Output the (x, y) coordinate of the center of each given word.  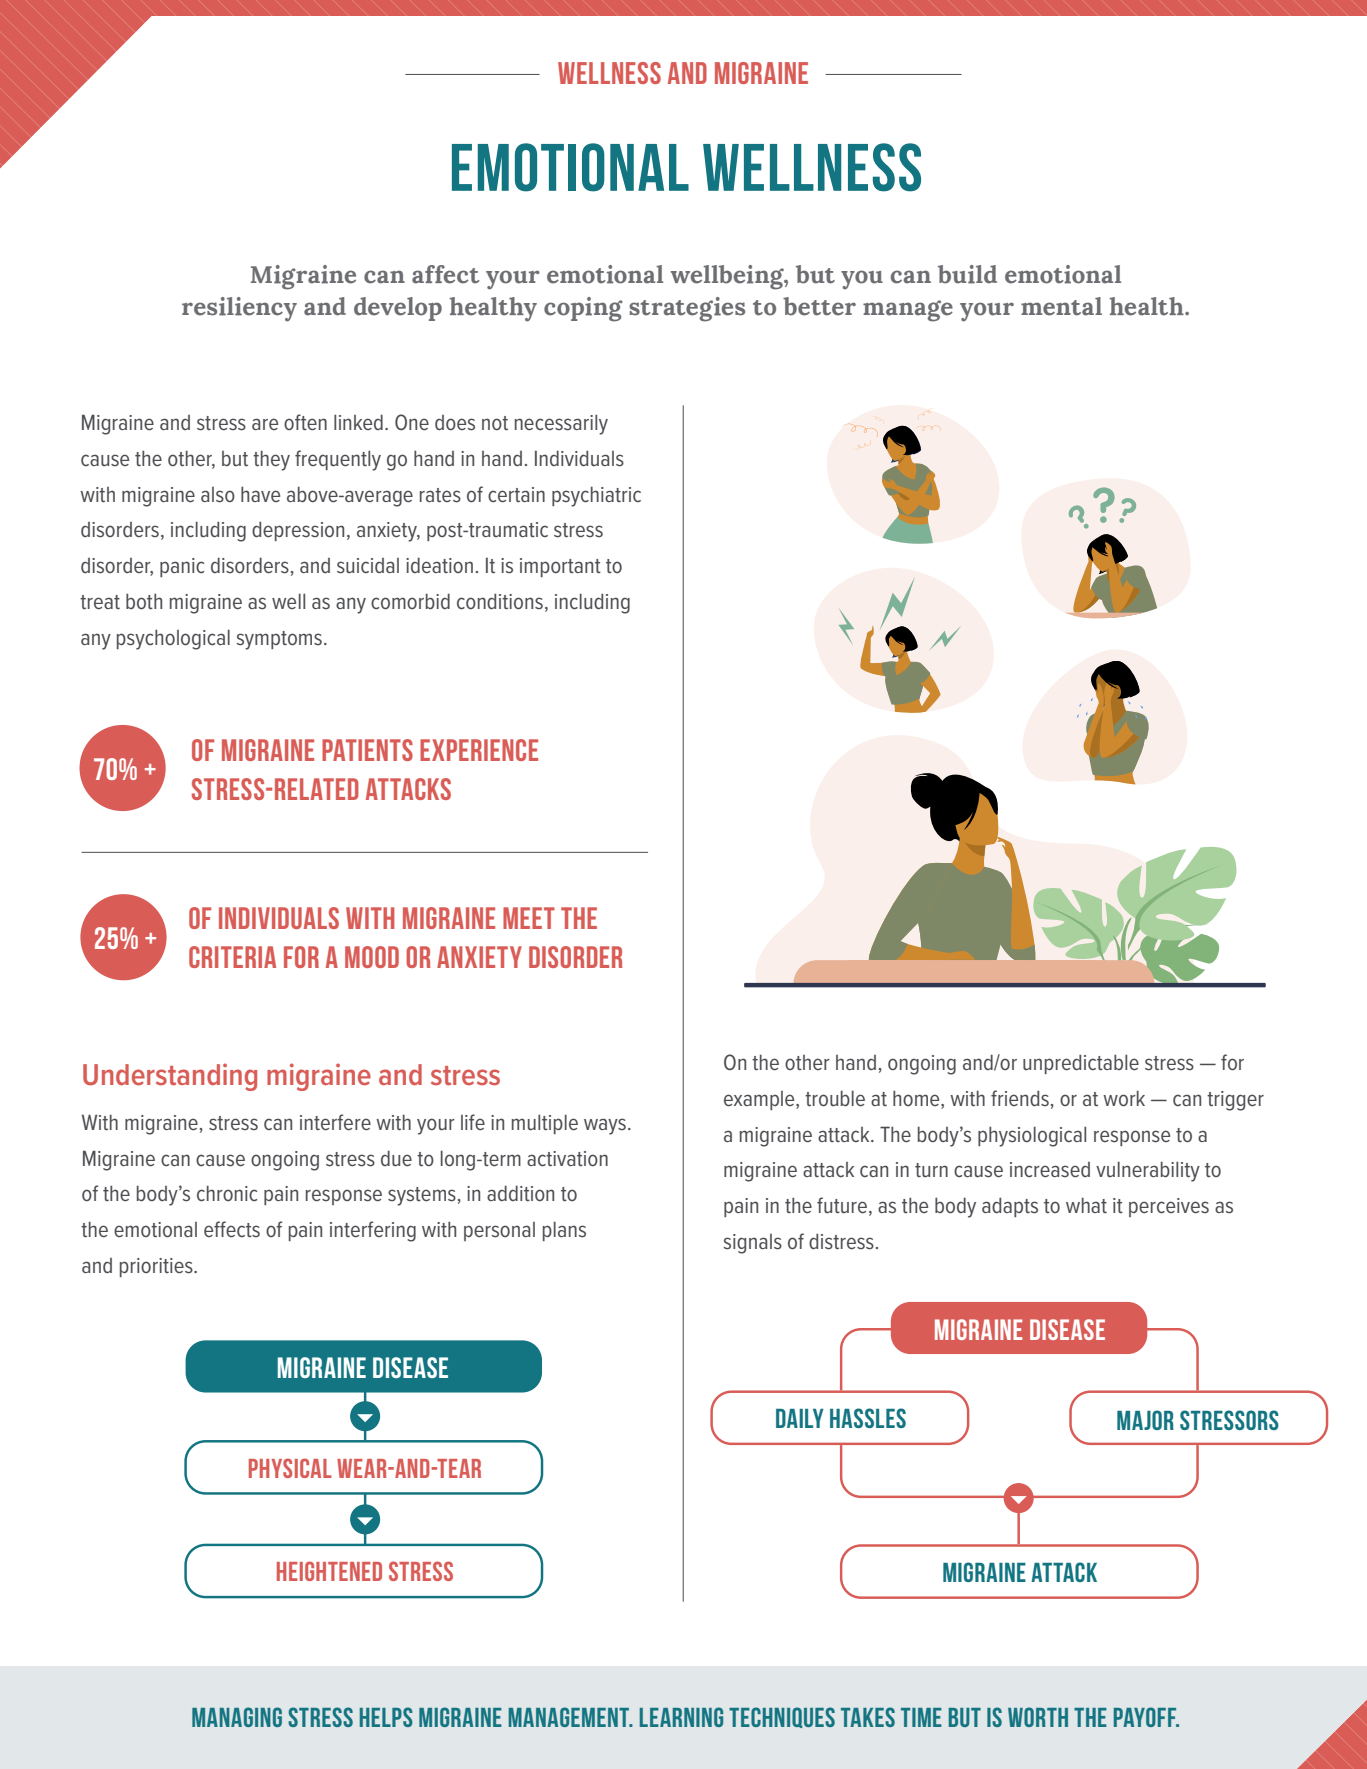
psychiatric (596, 496)
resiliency (239, 309)
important (560, 567)
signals (753, 1244)
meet (529, 918)
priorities (157, 1267)
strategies (687, 309)
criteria (232, 957)
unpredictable (1081, 1064)
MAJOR (1145, 1420)
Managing (237, 1717)
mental (1061, 306)
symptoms (279, 640)
